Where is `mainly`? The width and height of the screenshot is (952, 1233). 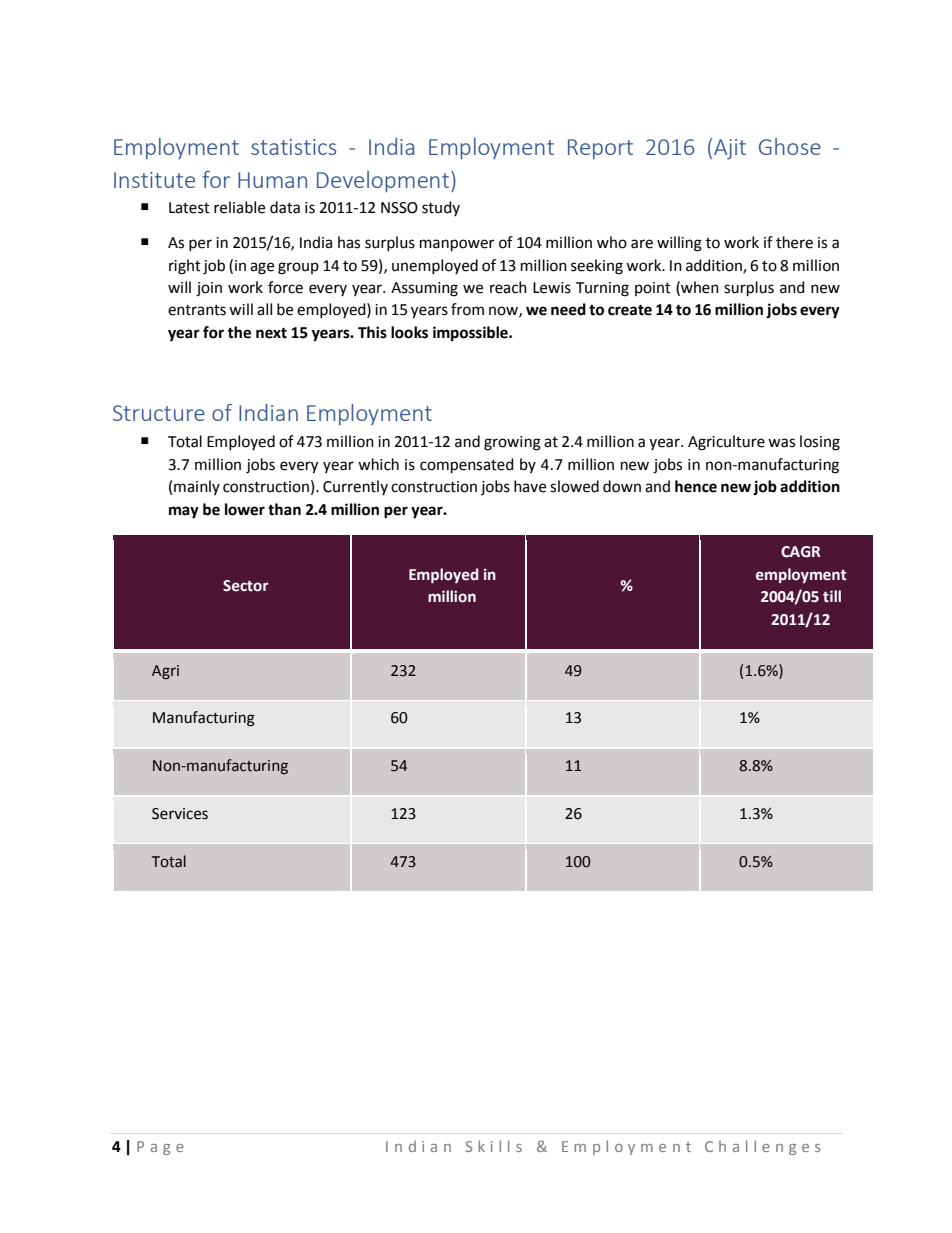
mainly is located at coordinates (197, 487).
